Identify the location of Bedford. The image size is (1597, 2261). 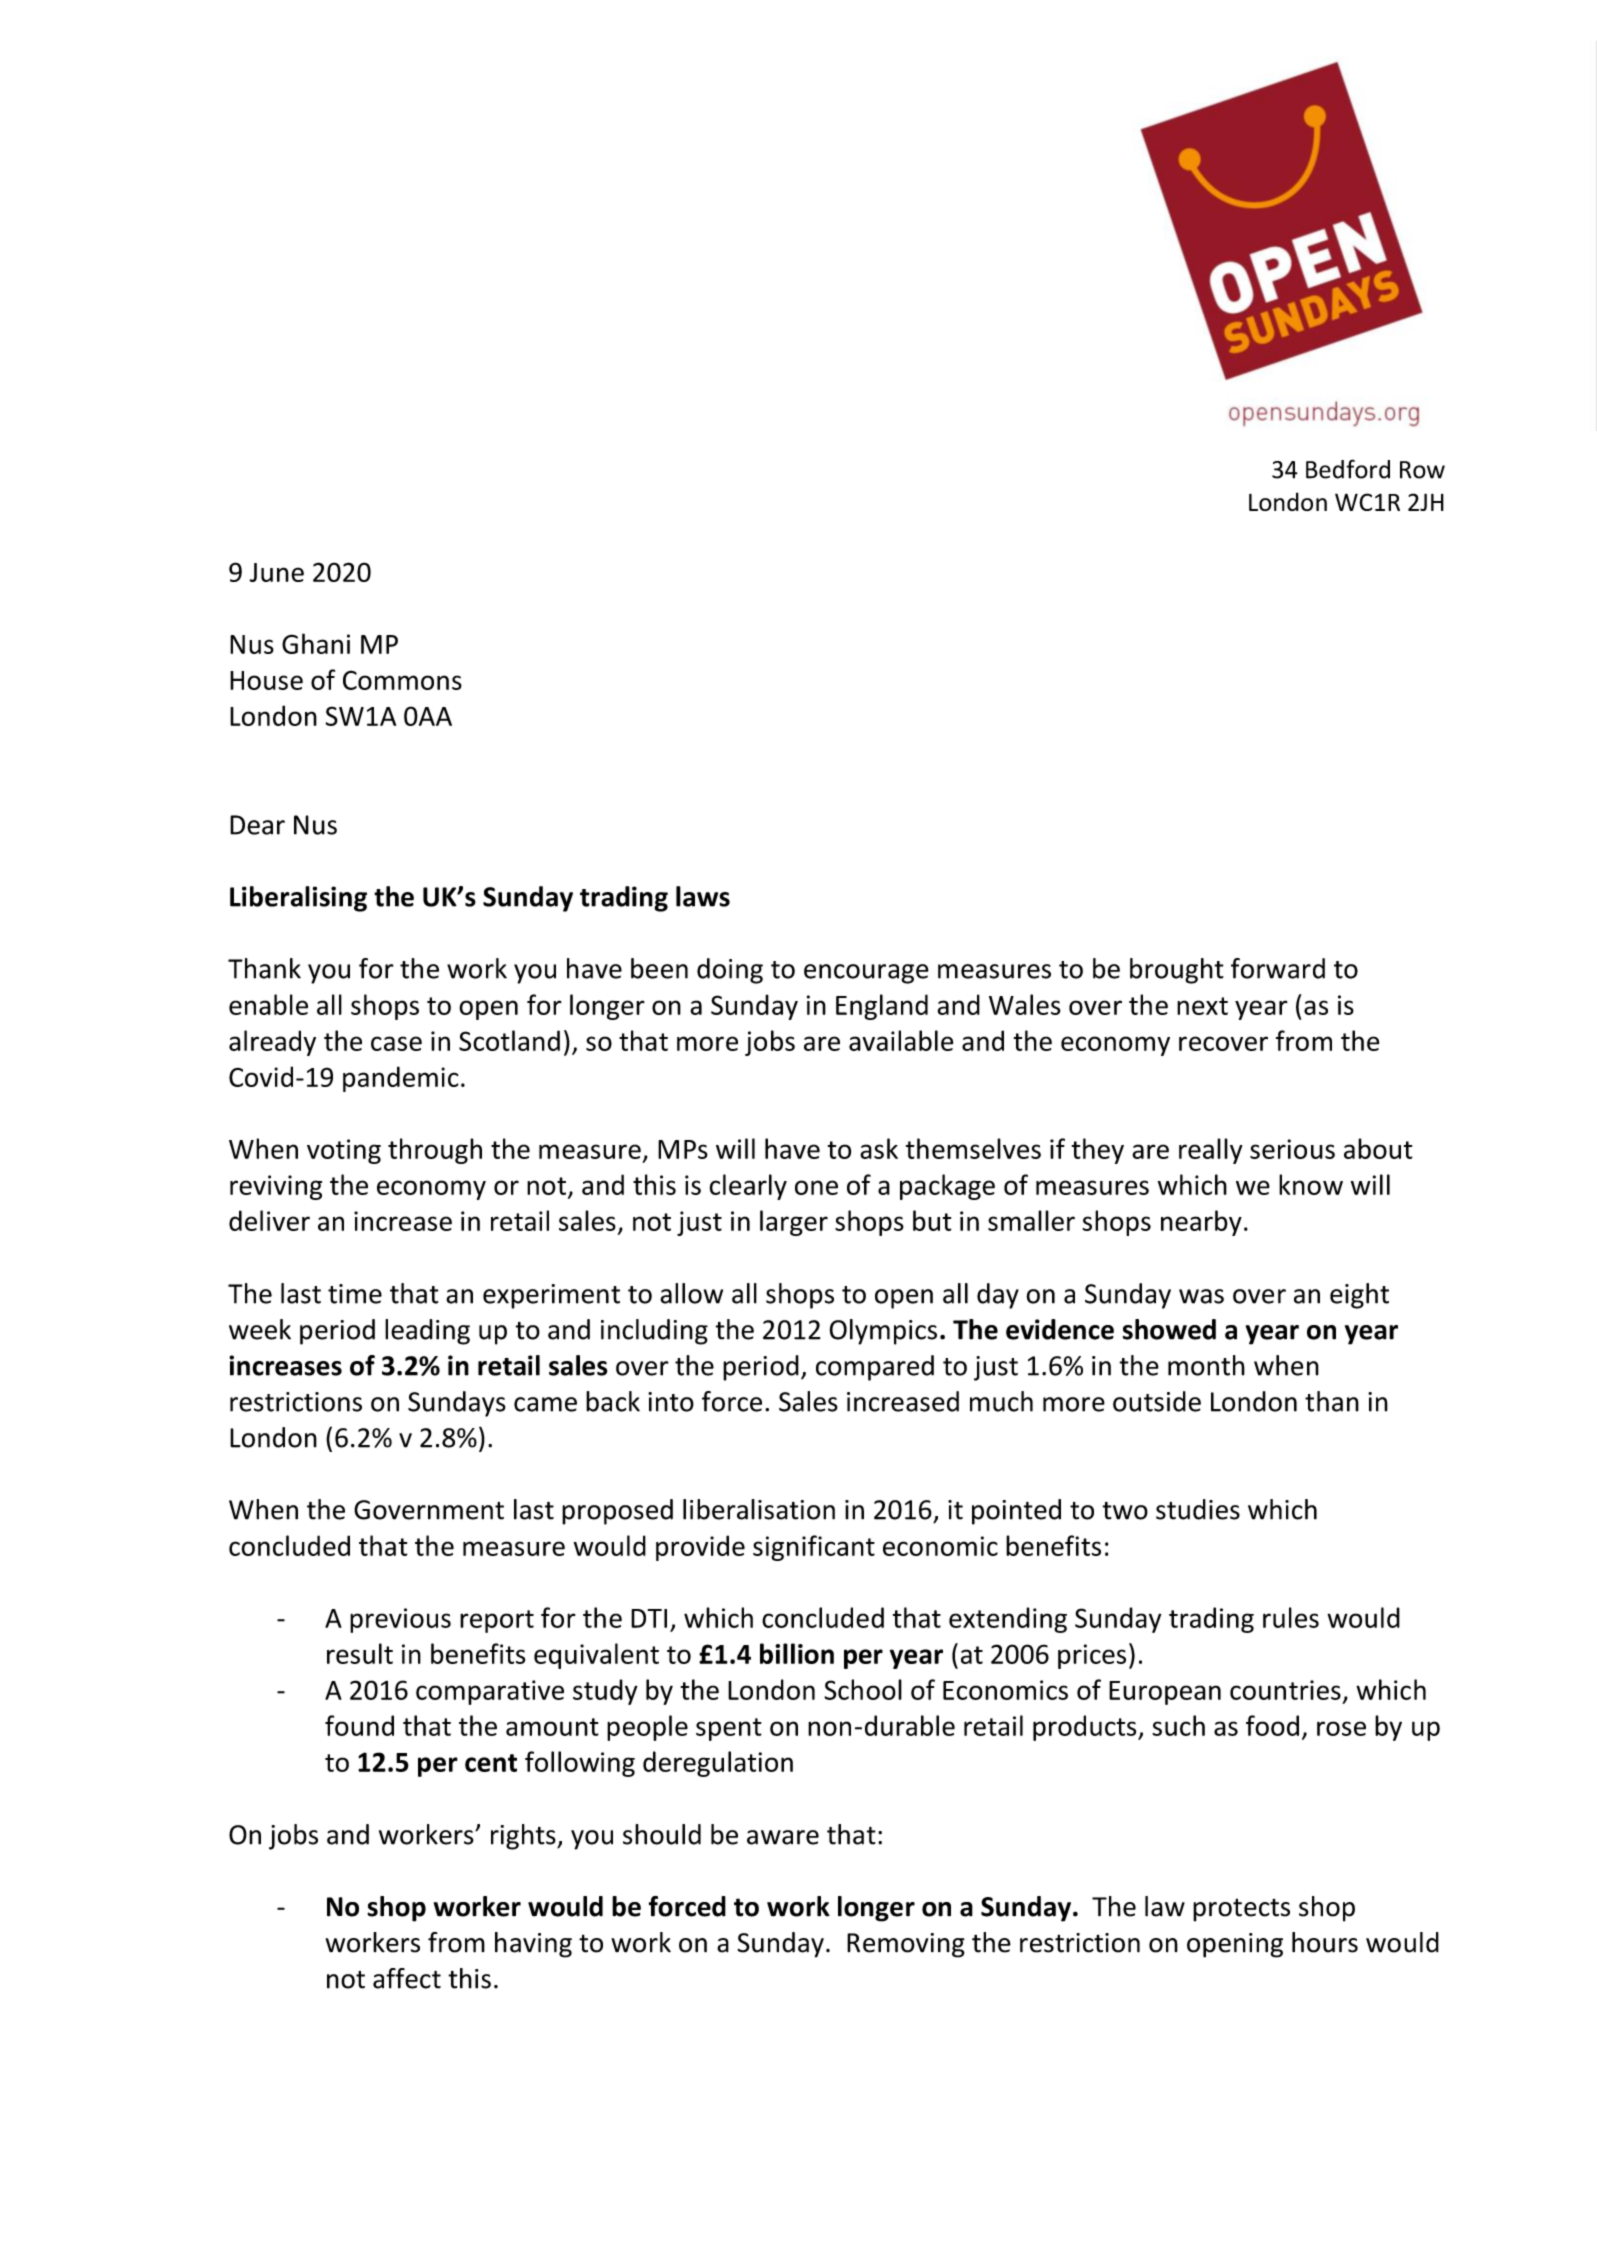
(1348, 469).
